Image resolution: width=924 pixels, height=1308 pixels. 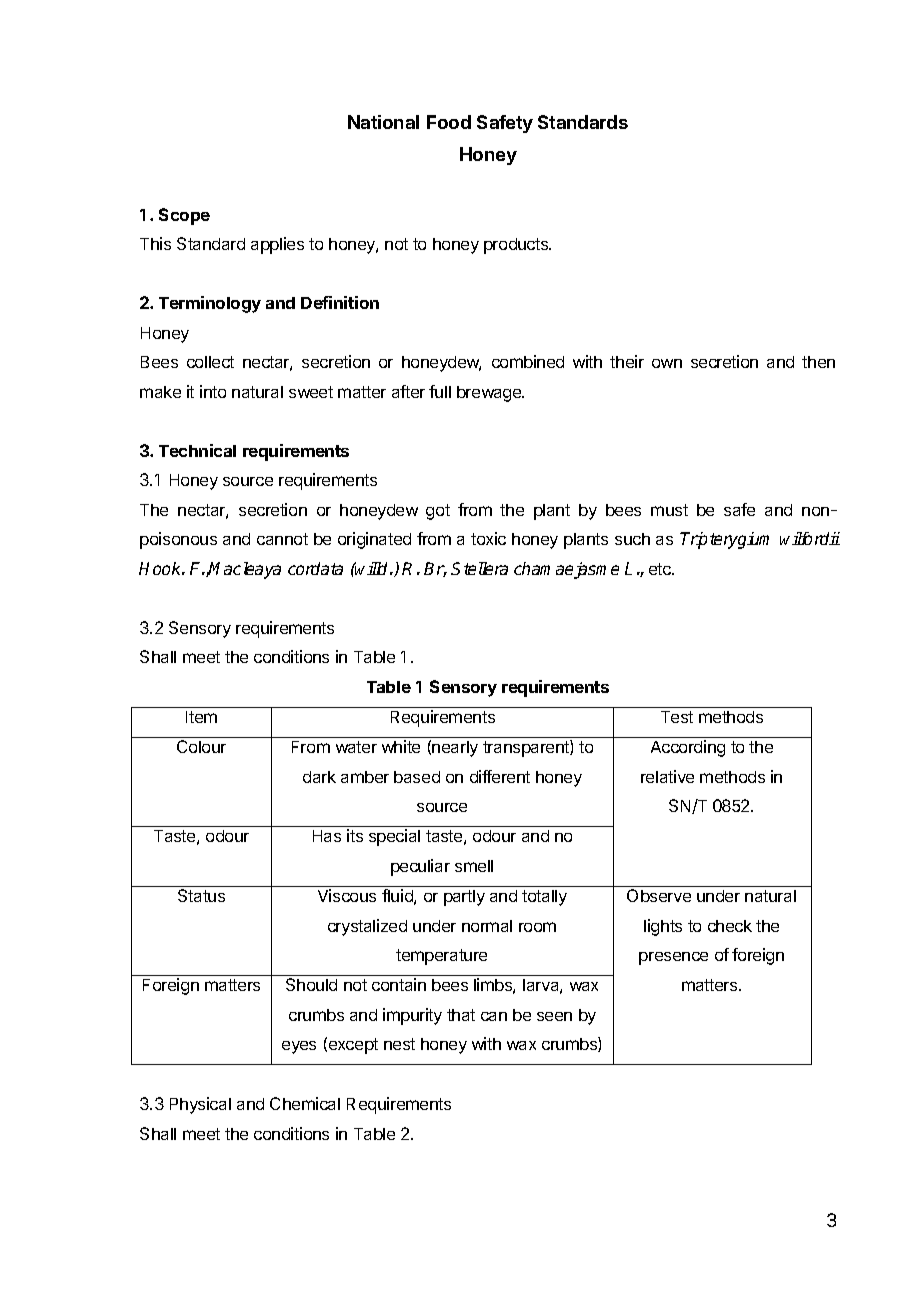 I want to click on Scope, so click(x=184, y=216).
